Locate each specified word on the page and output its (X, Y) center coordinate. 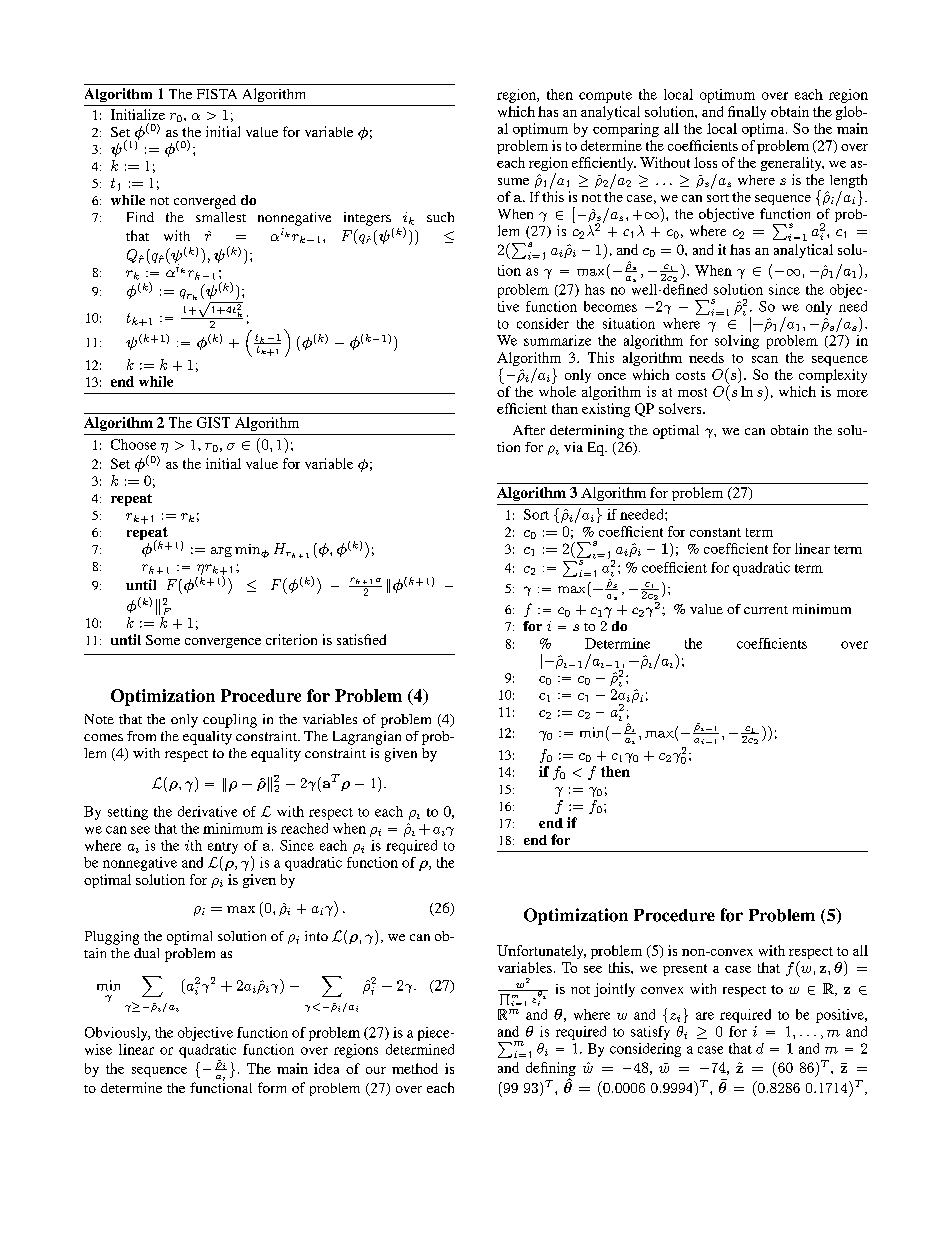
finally (747, 113)
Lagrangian (367, 738)
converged (205, 202)
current (766, 610)
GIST (213, 422)
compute (605, 97)
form (272, 1087)
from (141, 736)
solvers (681, 408)
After (529, 430)
